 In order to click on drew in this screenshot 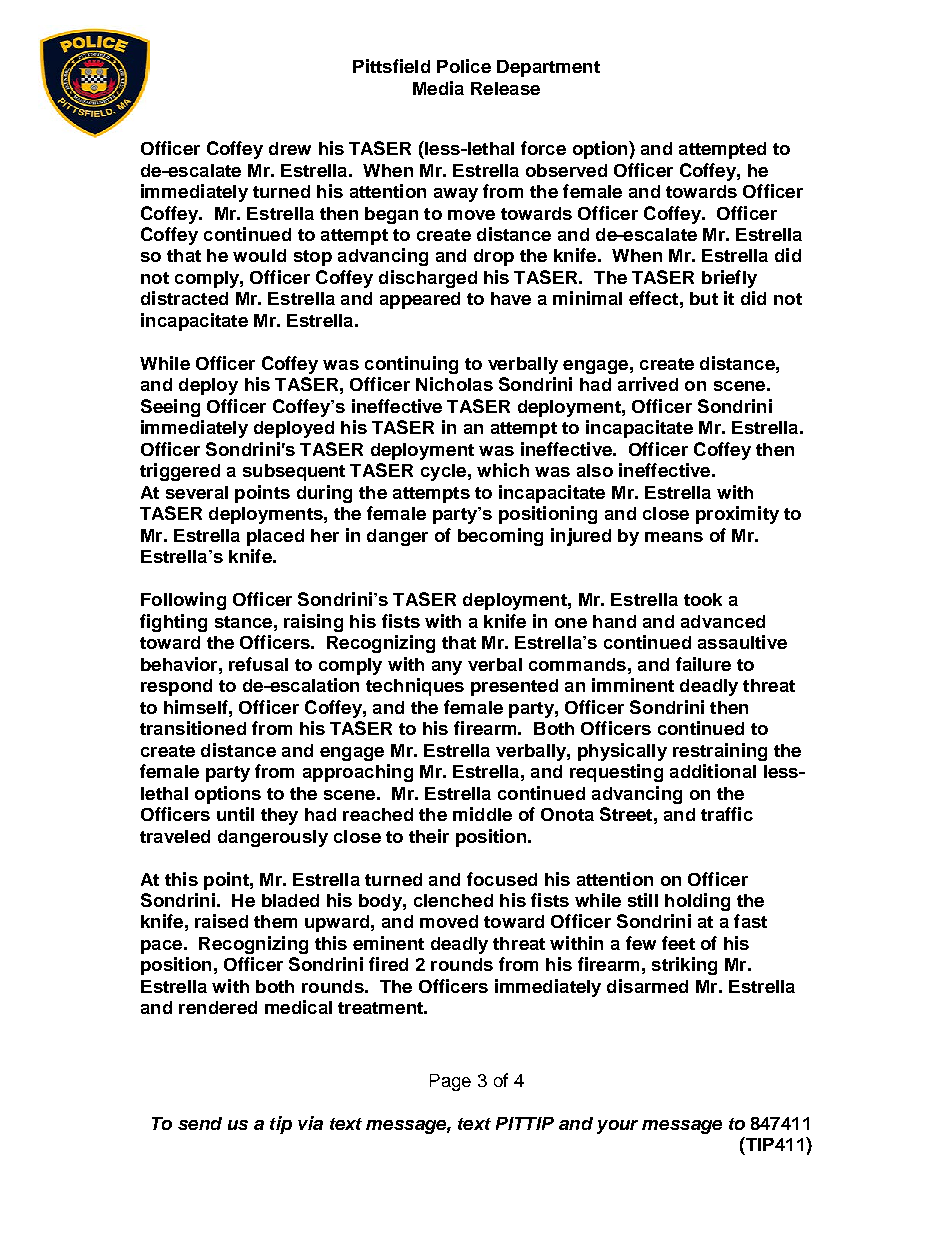, I will do `click(290, 148)`.
